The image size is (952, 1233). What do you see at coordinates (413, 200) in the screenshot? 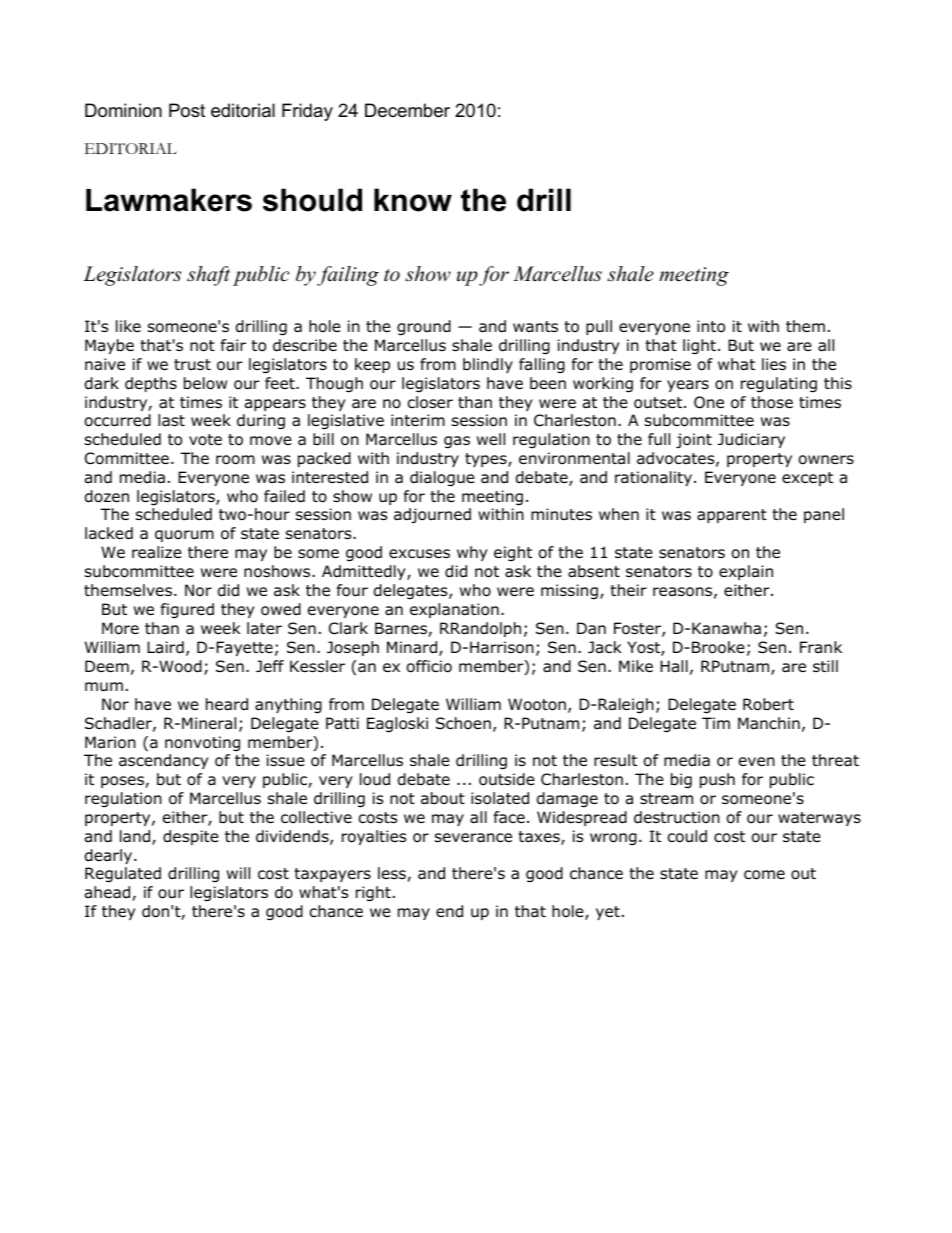
I see `know` at bounding box center [413, 200].
